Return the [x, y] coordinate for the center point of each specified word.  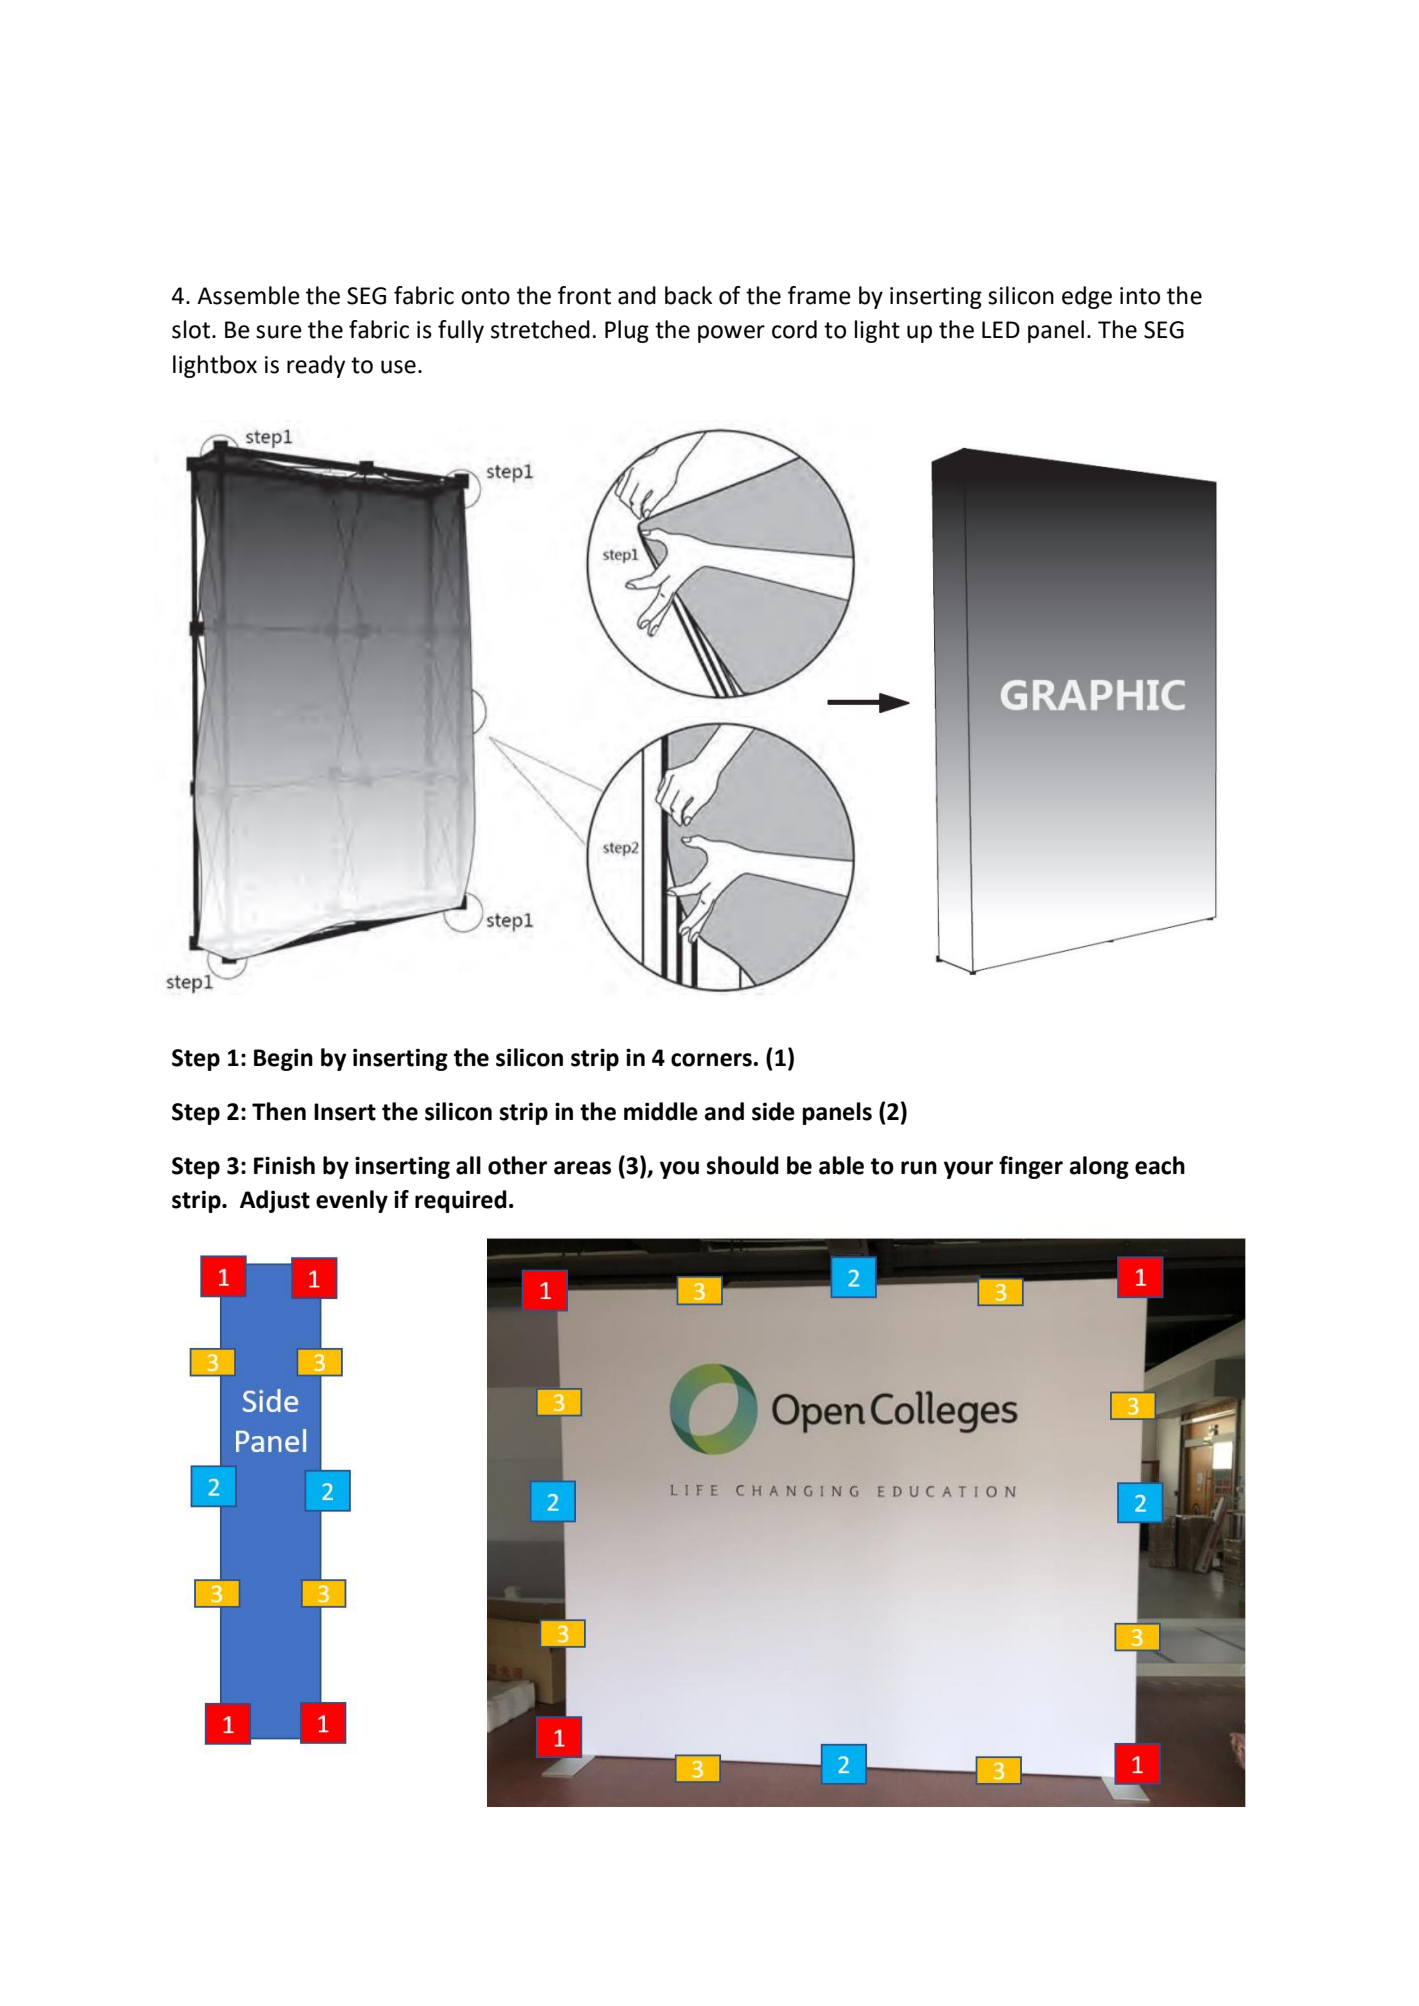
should [743, 1165]
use [398, 367]
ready [316, 366]
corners [711, 1060]
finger [1031, 1167]
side [773, 1111]
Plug [627, 331]
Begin [283, 1059]
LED [1001, 329]
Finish [284, 1165]
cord [794, 329]
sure [279, 332]
